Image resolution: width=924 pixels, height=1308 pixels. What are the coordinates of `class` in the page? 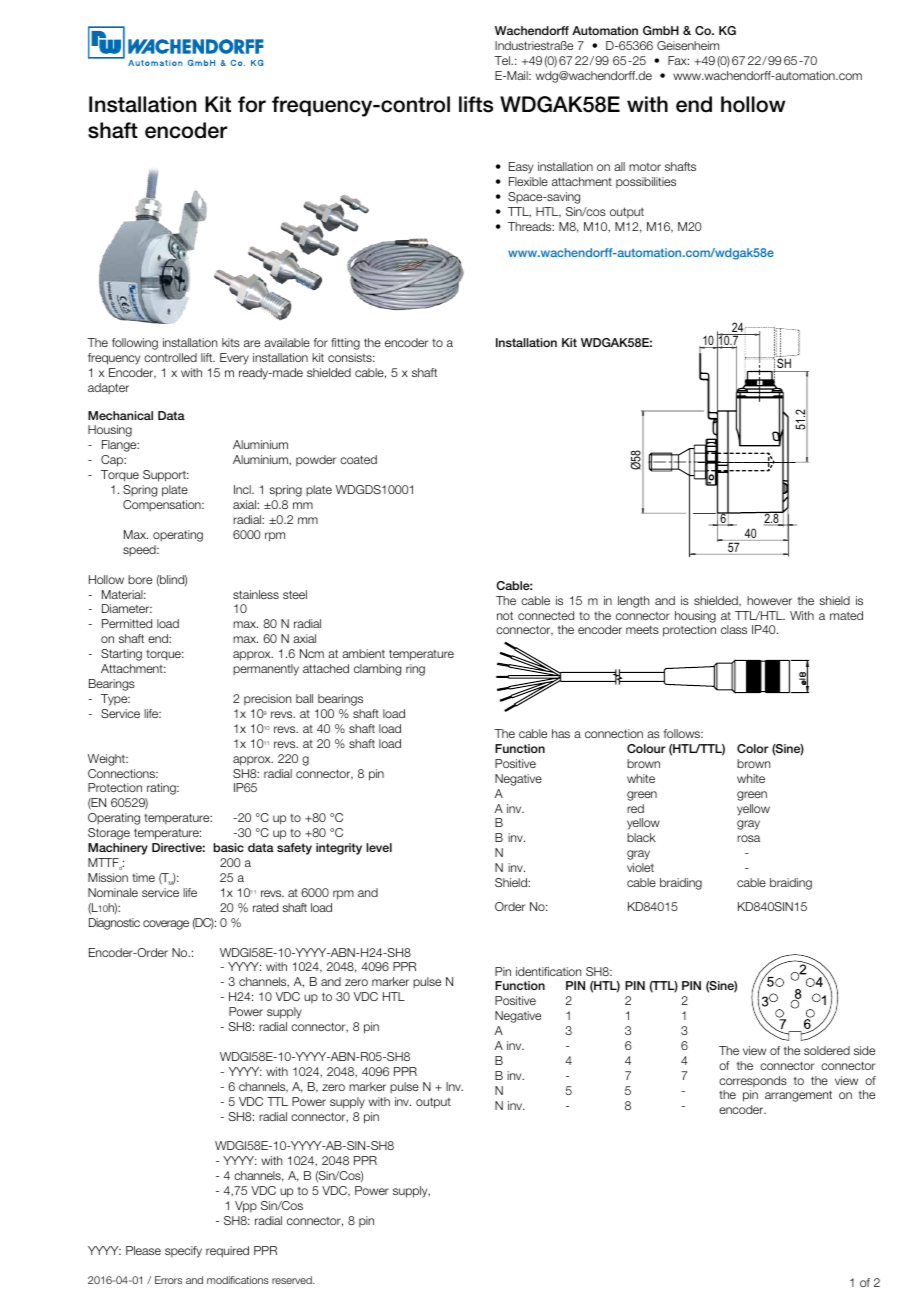 It's located at (734, 629).
